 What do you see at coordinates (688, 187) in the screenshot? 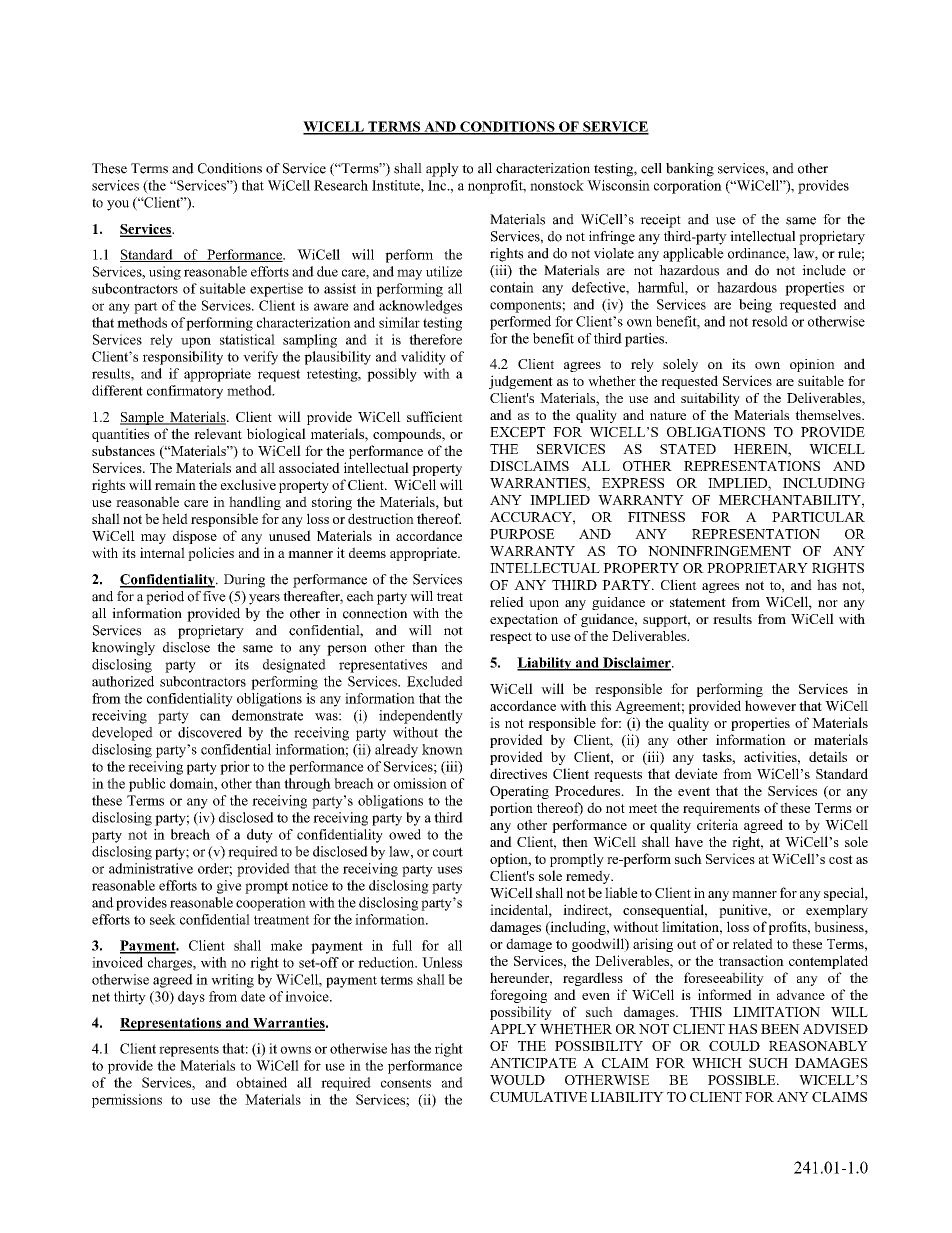
I see `corporation` at bounding box center [688, 187].
